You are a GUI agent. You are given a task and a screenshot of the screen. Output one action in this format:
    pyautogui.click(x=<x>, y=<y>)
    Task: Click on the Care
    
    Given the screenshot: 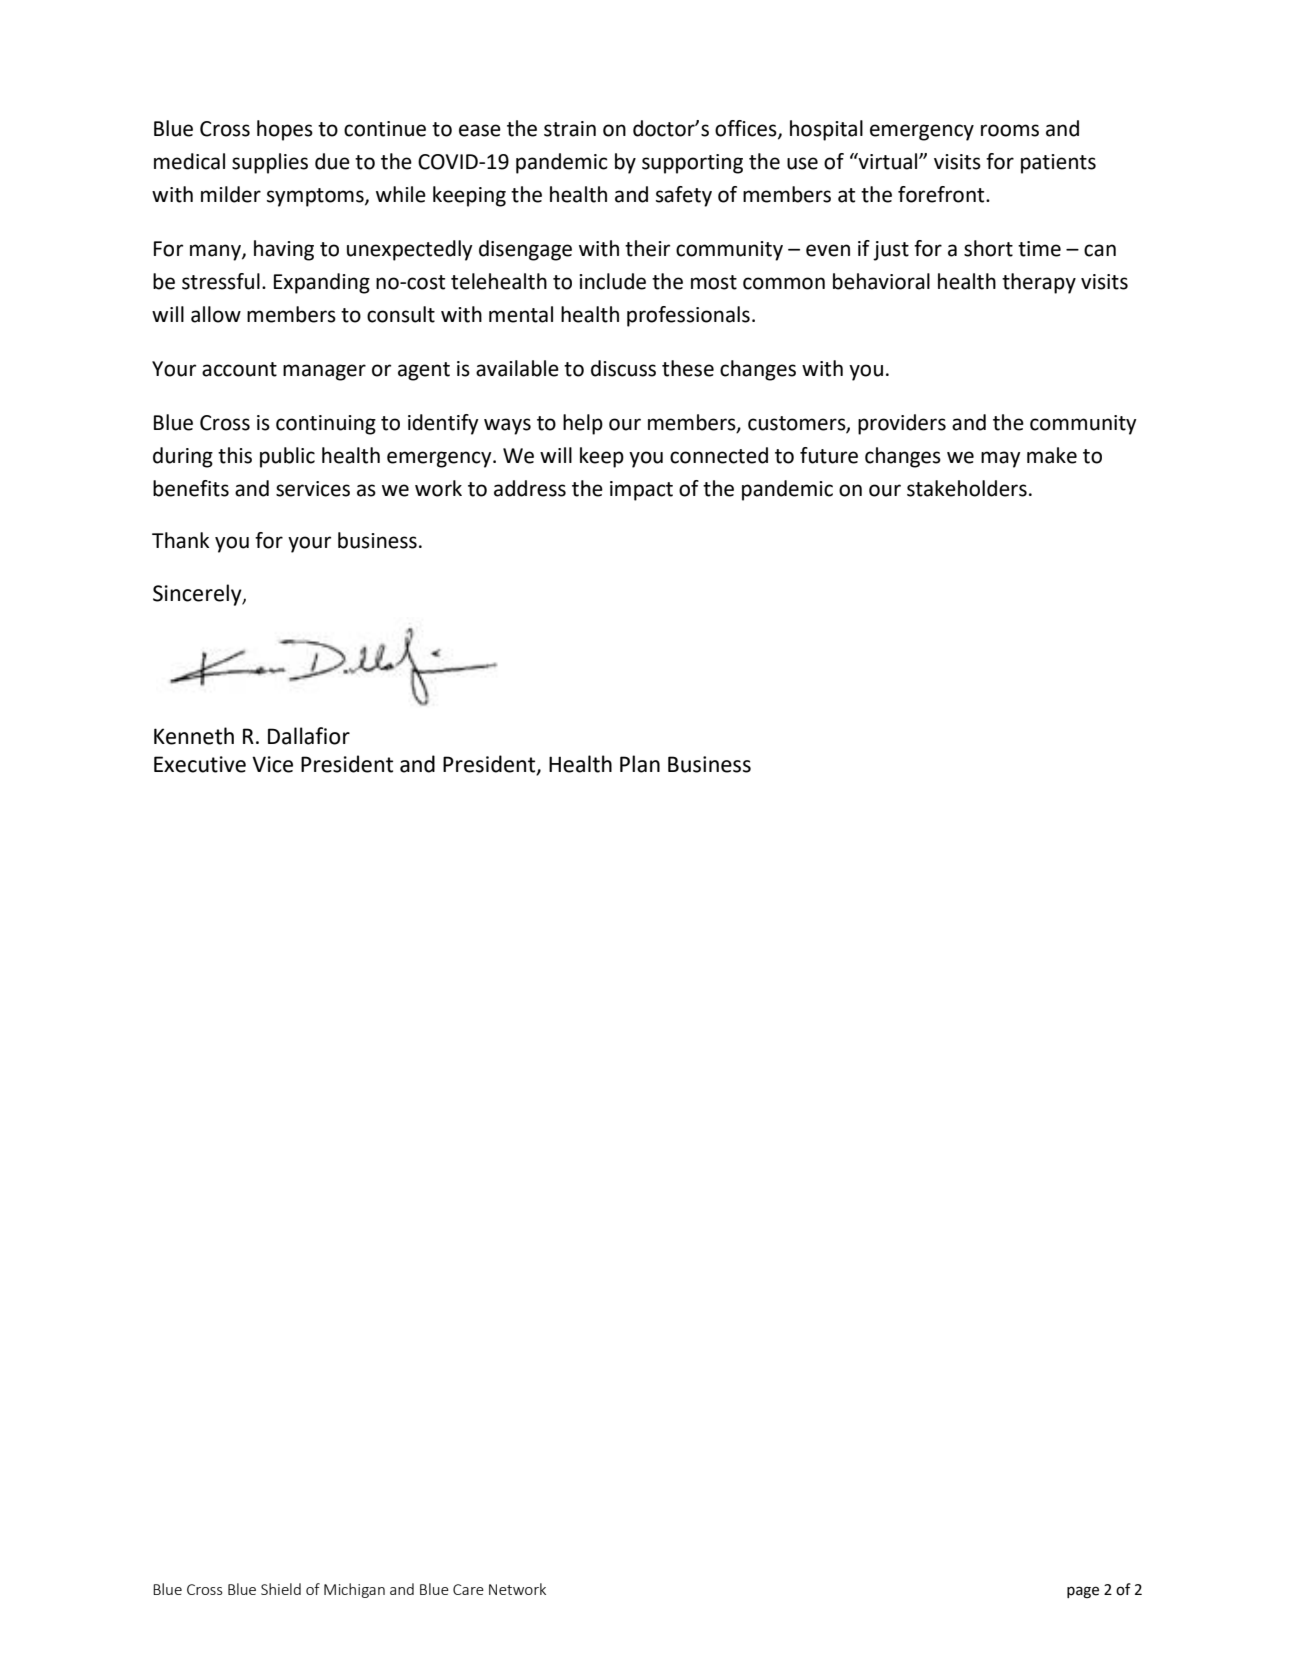 What is the action you would take?
    pyautogui.click(x=468, y=1589)
